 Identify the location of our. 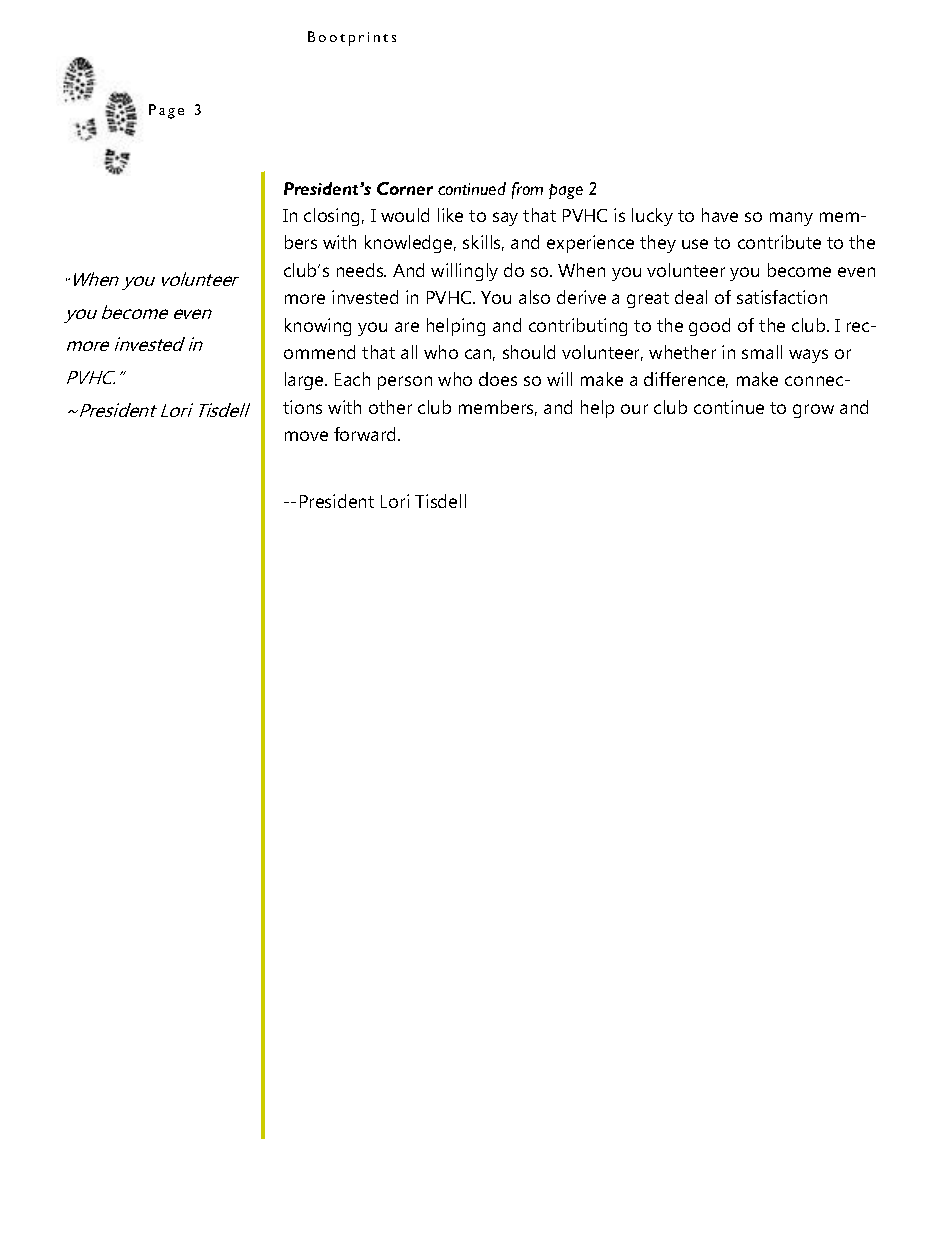
(634, 409).
